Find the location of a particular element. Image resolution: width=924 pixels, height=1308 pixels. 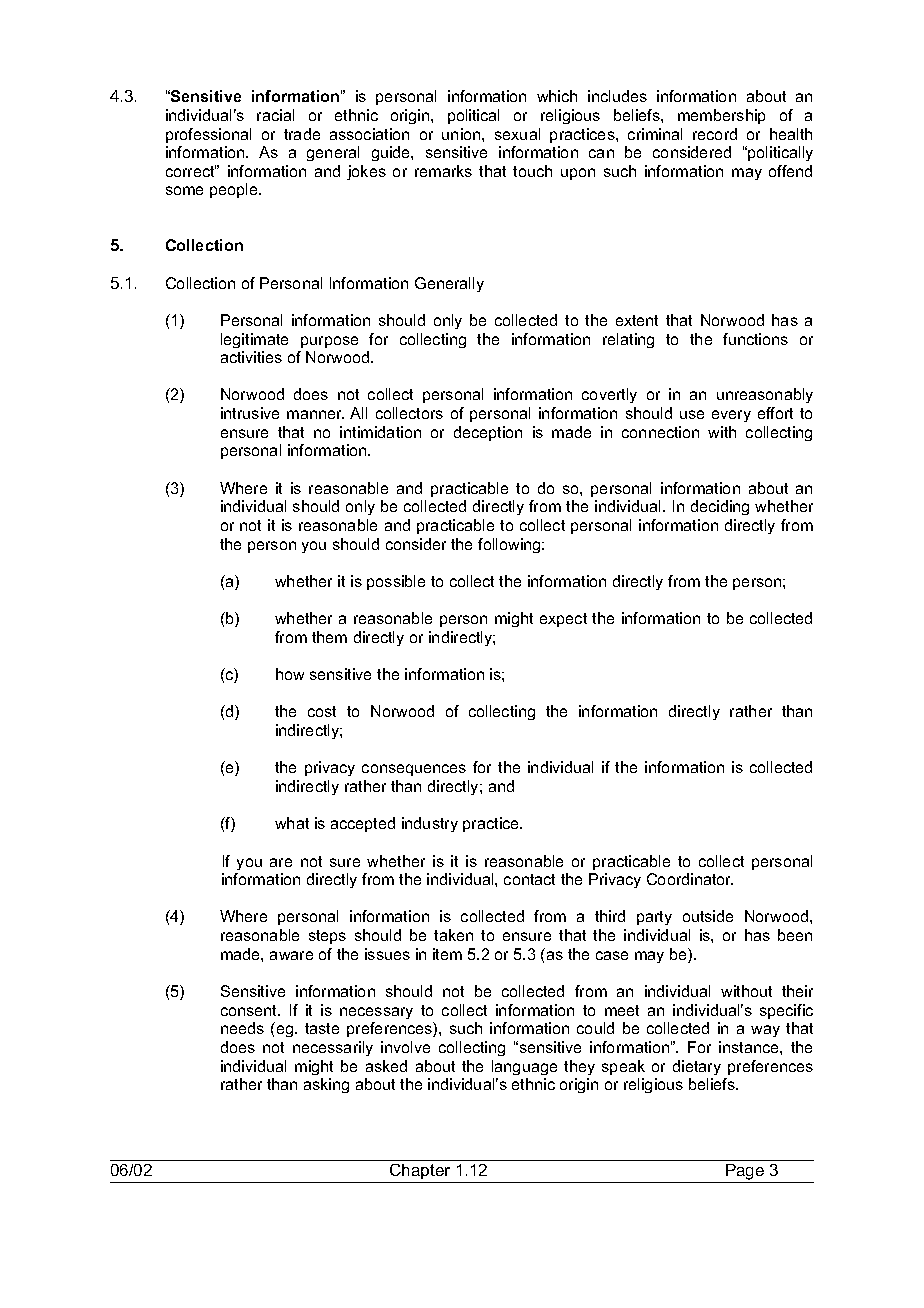

deciding is located at coordinates (720, 507).
